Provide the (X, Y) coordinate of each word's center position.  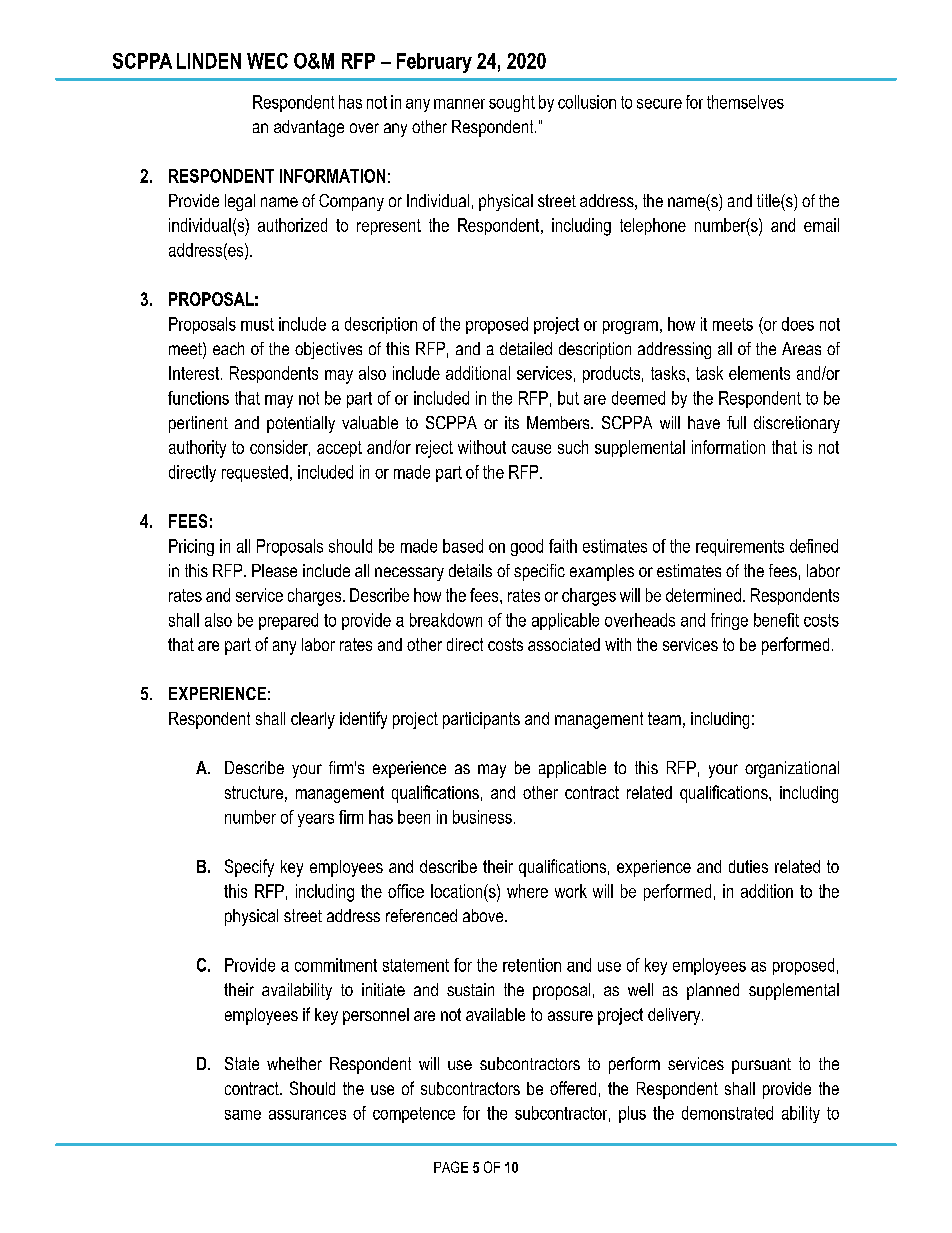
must (257, 324)
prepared (288, 621)
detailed (526, 348)
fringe (729, 621)
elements (759, 373)
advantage (309, 128)
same (243, 1115)
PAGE (451, 1167)
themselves (745, 102)
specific (539, 572)
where (527, 891)
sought (512, 103)
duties (748, 866)
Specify (249, 868)
